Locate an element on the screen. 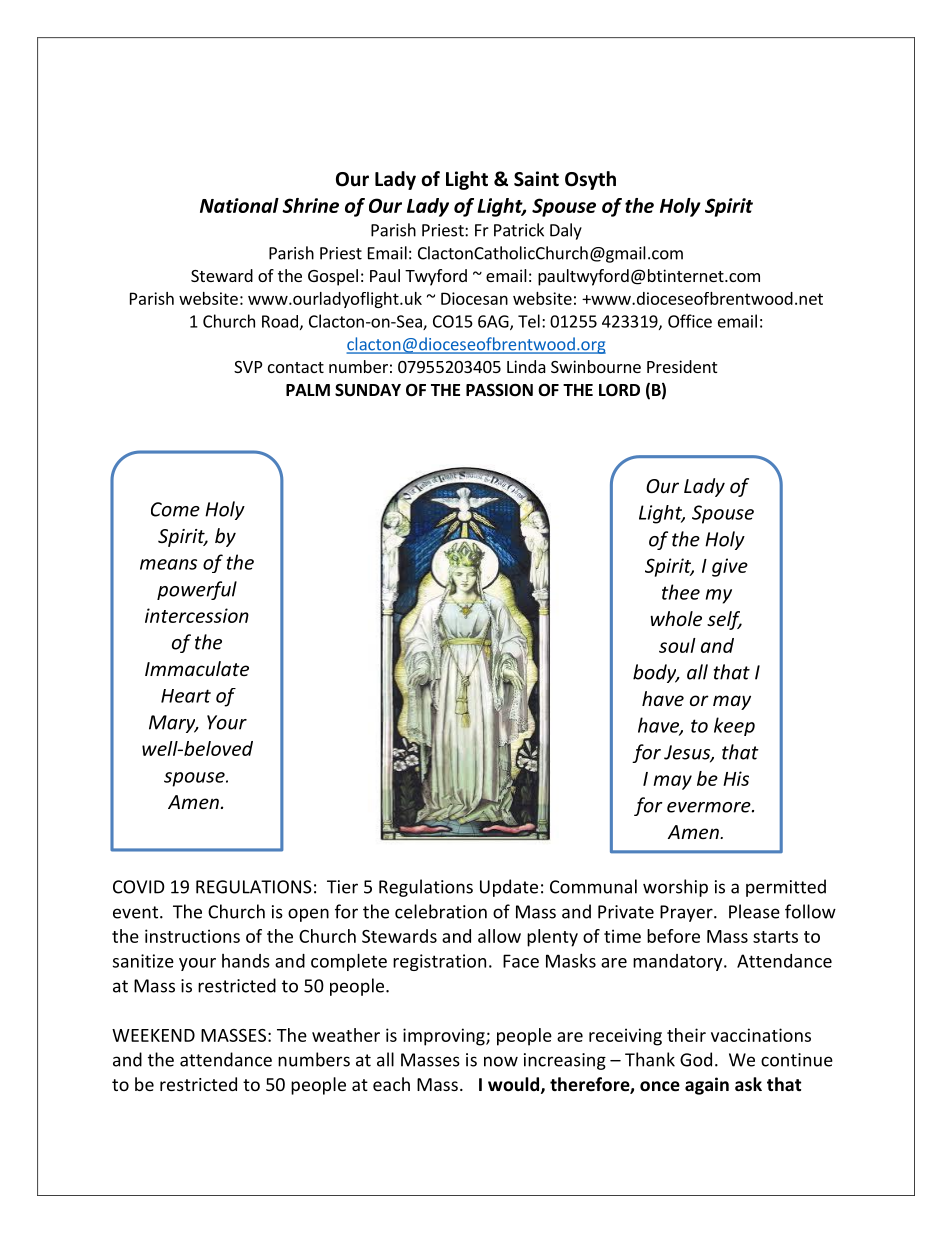 The image size is (952, 1233). body is located at coordinates (656, 673).
